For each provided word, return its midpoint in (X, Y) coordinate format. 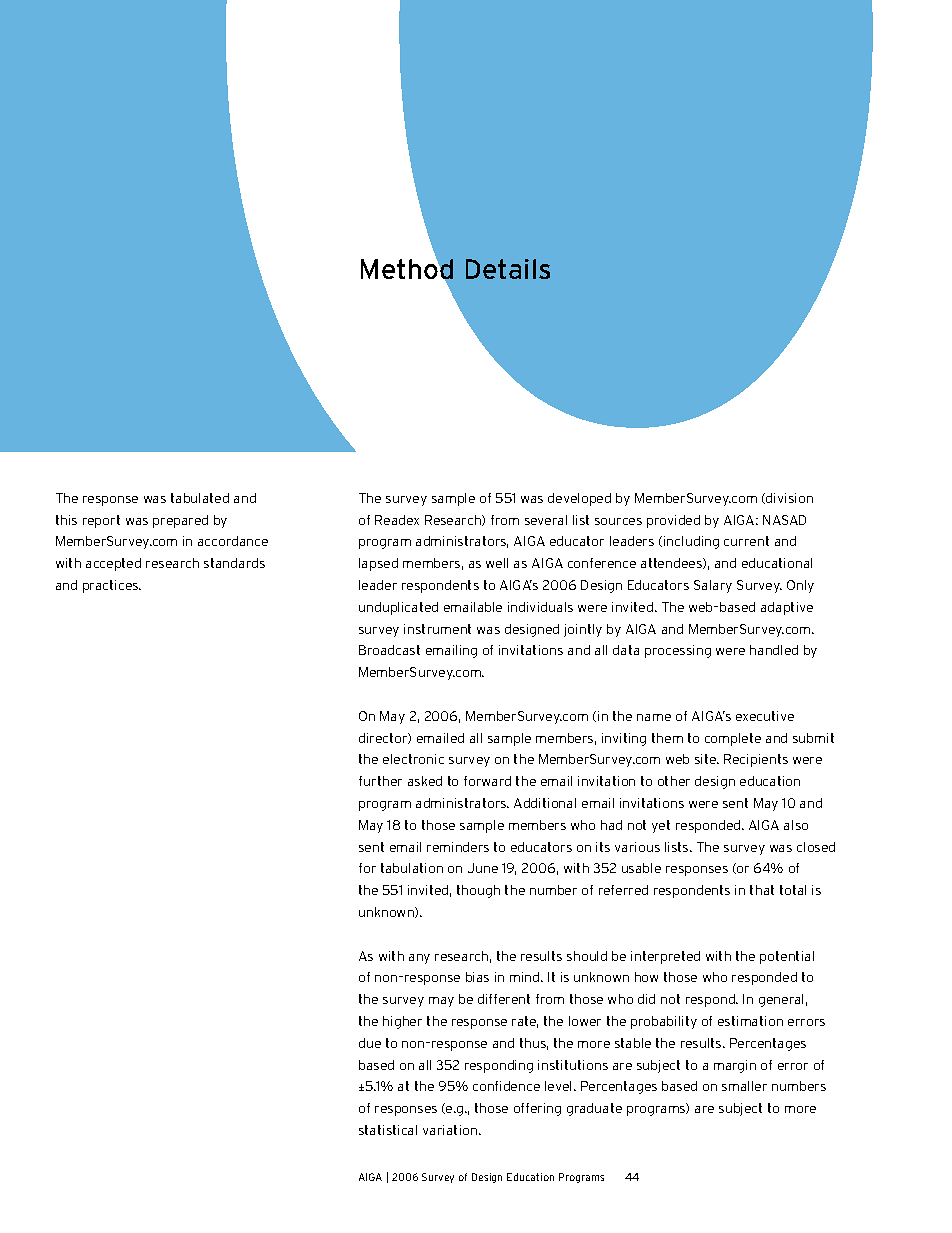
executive (765, 716)
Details (508, 269)
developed (579, 499)
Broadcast (389, 650)
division (788, 498)
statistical (388, 1130)
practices (112, 586)
